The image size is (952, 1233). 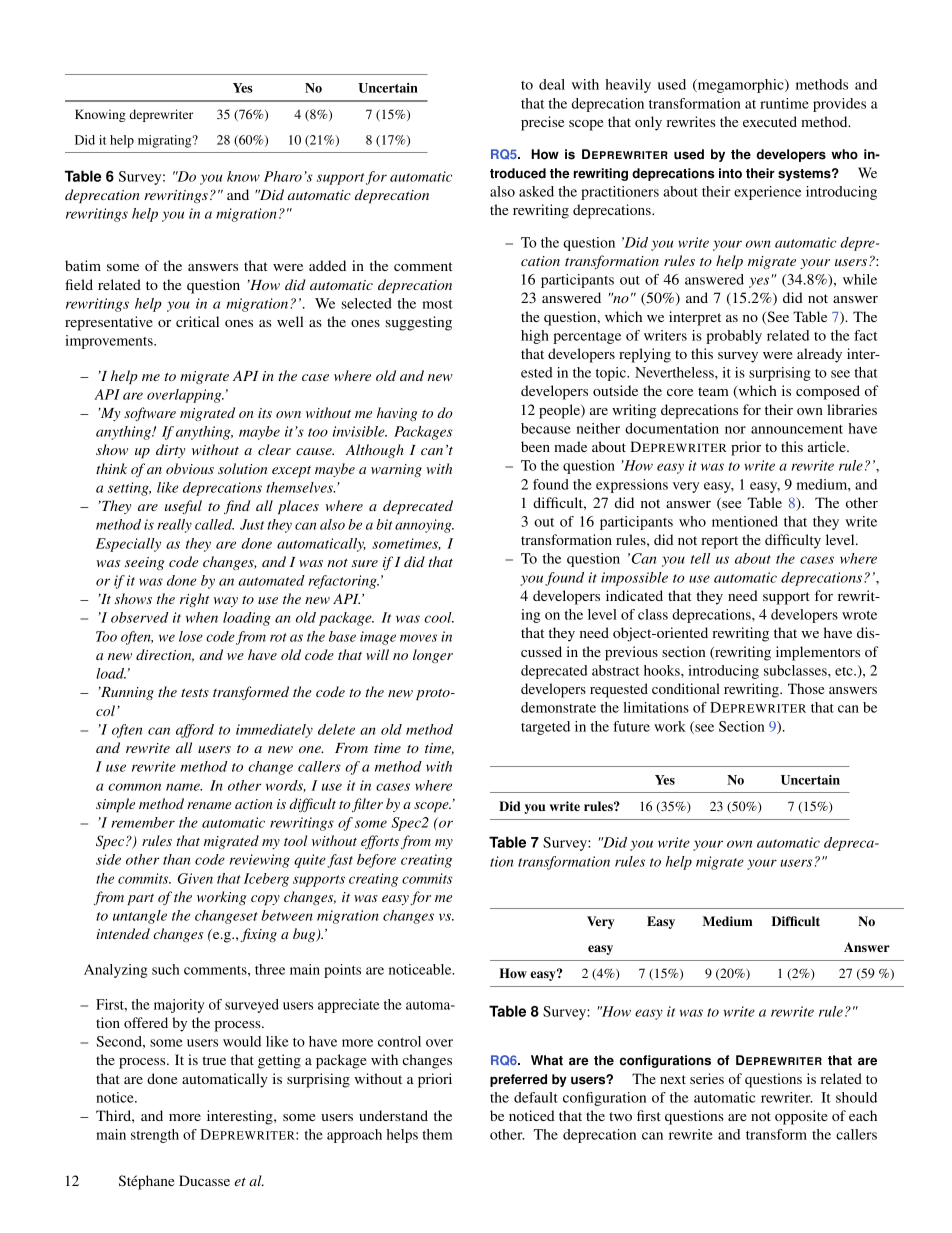 What do you see at coordinates (176, 859) in the screenshot?
I see `than` at bounding box center [176, 859].
